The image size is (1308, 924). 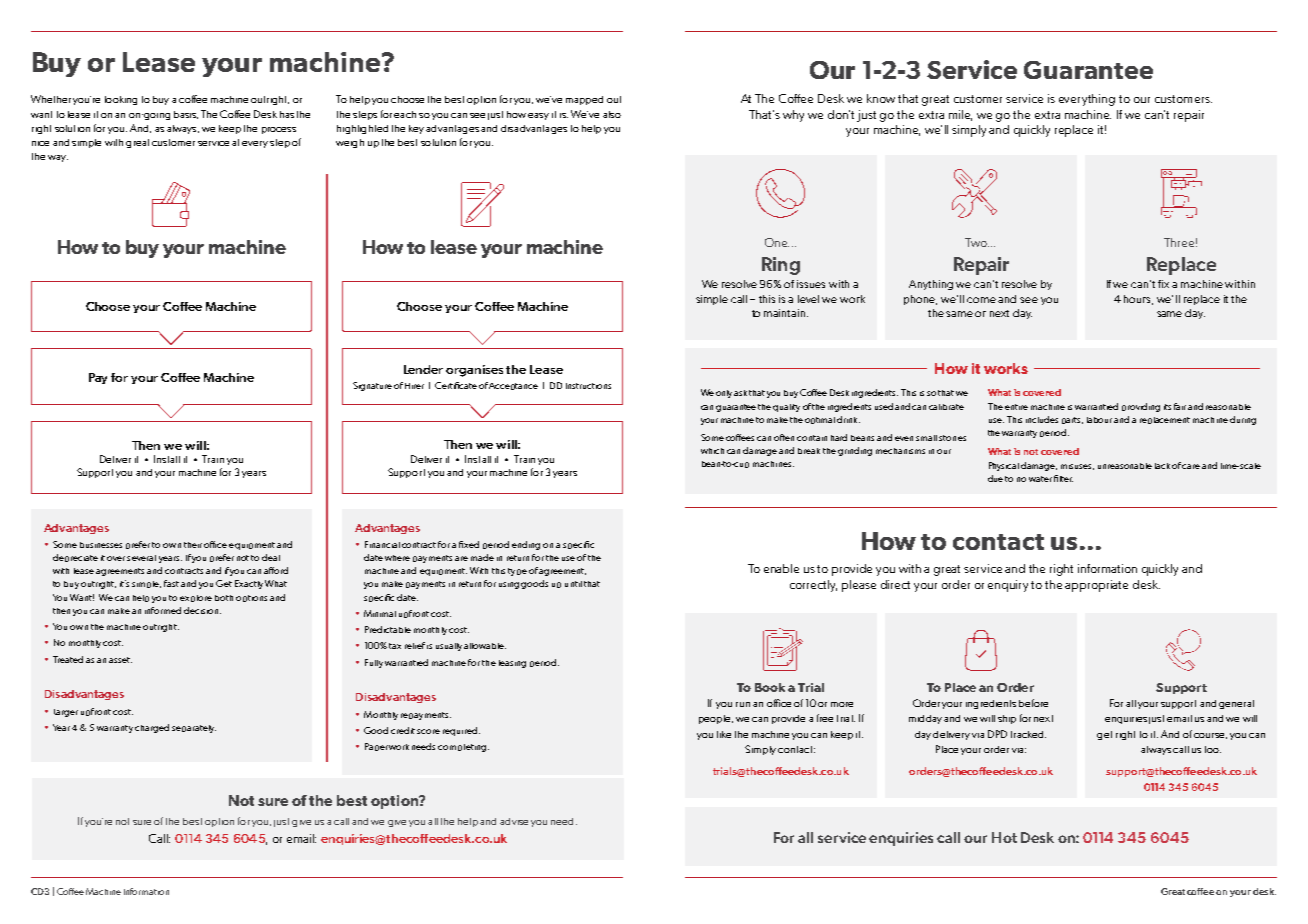 What do you see at coordinates (512, 664) in the screenshot?
I see `leasing` at bounding box center [512, 664].
